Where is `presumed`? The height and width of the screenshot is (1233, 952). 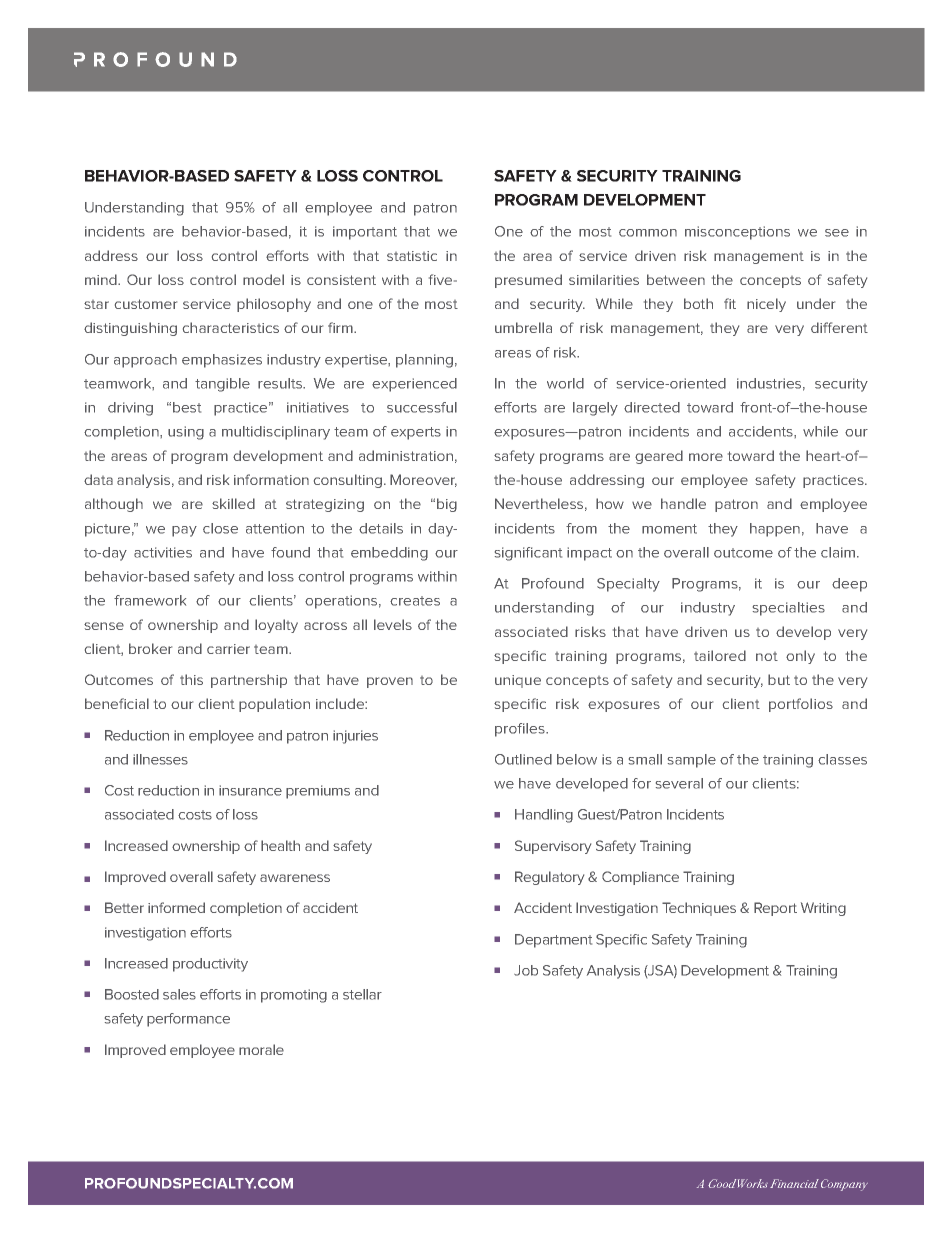 presumed is located at coordinates (528, 281).
